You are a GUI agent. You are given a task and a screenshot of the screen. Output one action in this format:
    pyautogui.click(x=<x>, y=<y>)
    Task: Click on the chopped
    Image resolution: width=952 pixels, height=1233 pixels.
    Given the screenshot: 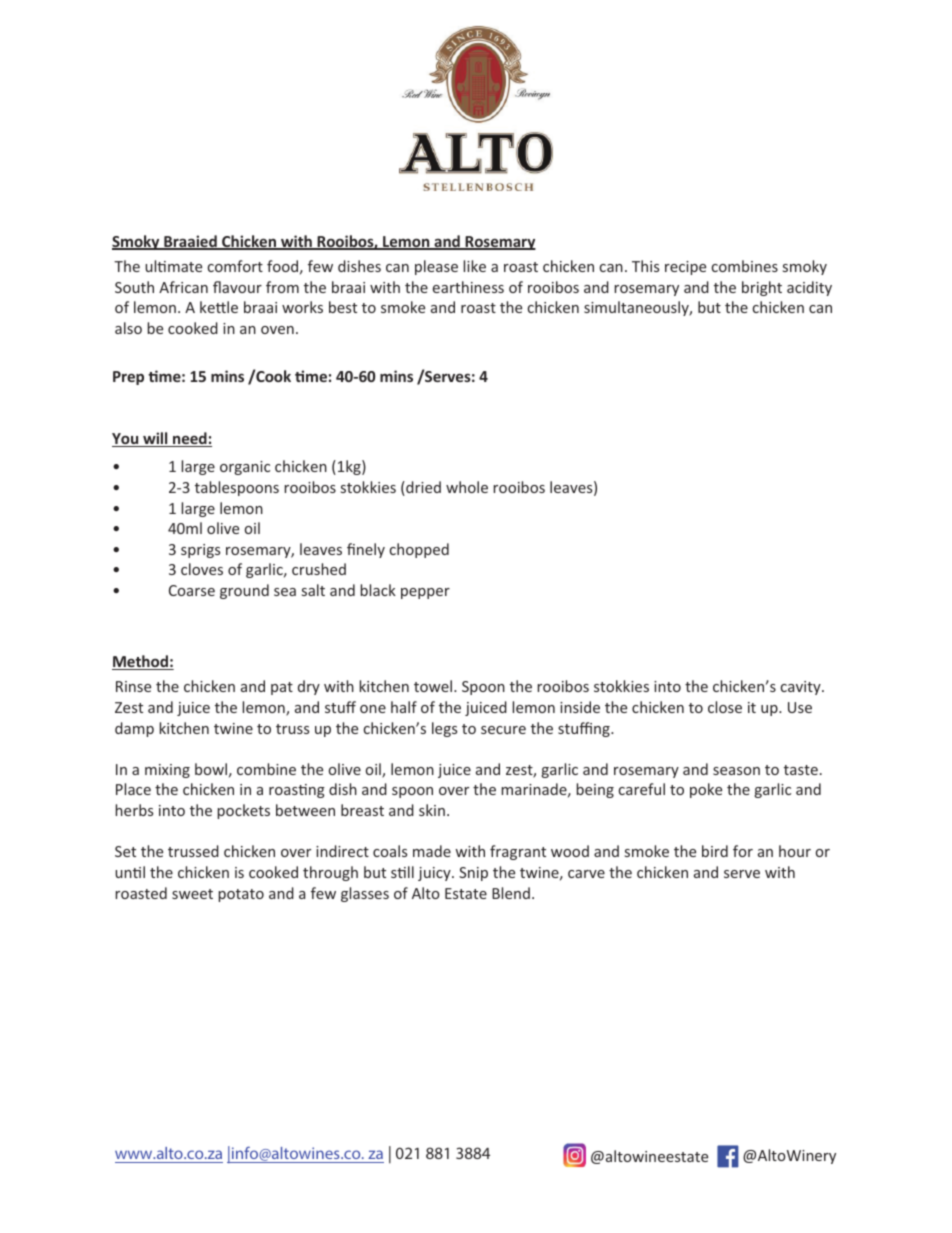 What is the action you would take?
    pyautogui.click(x=419, y=550)
